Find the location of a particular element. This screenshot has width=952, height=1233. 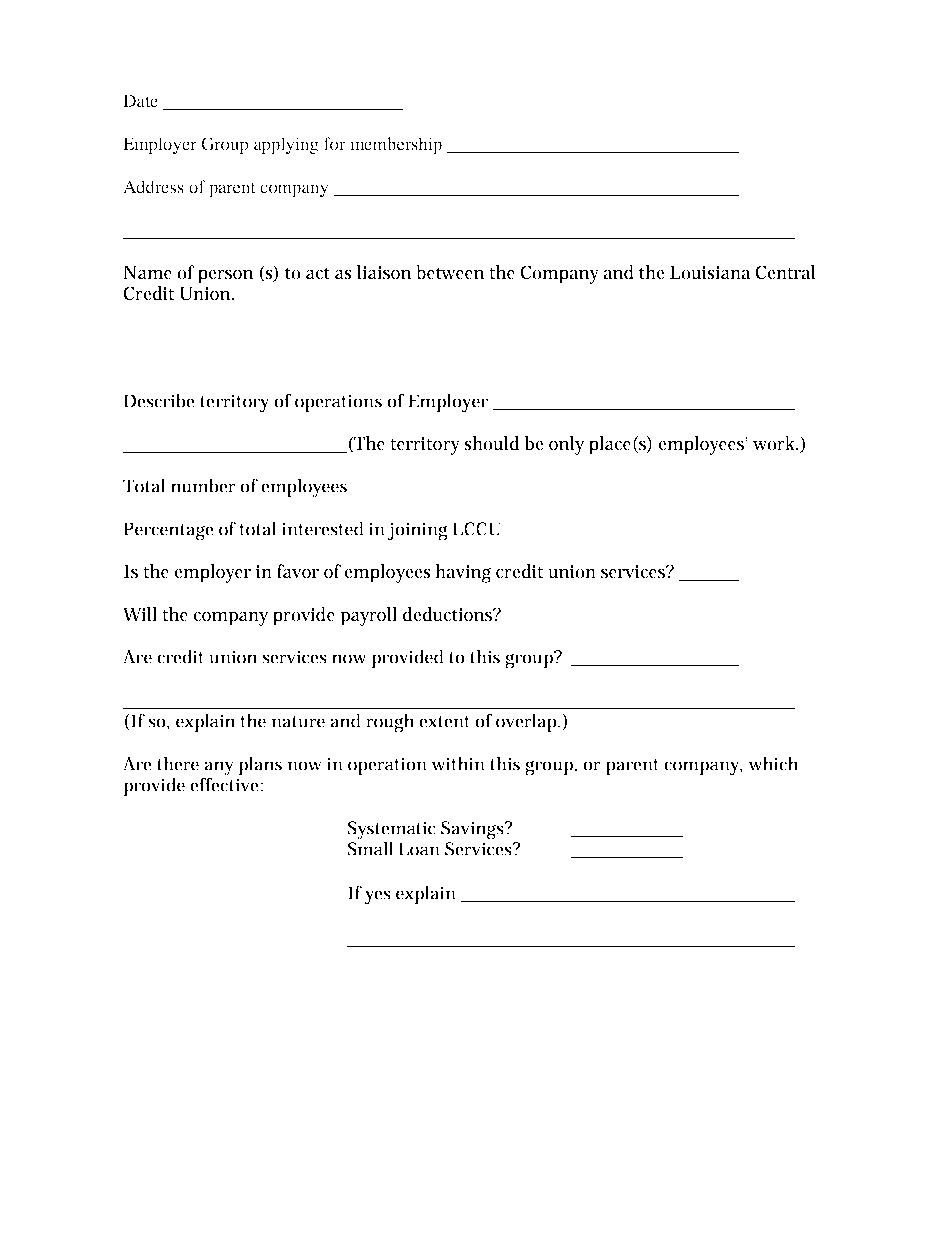

work is located at coordinates (775, 443).
